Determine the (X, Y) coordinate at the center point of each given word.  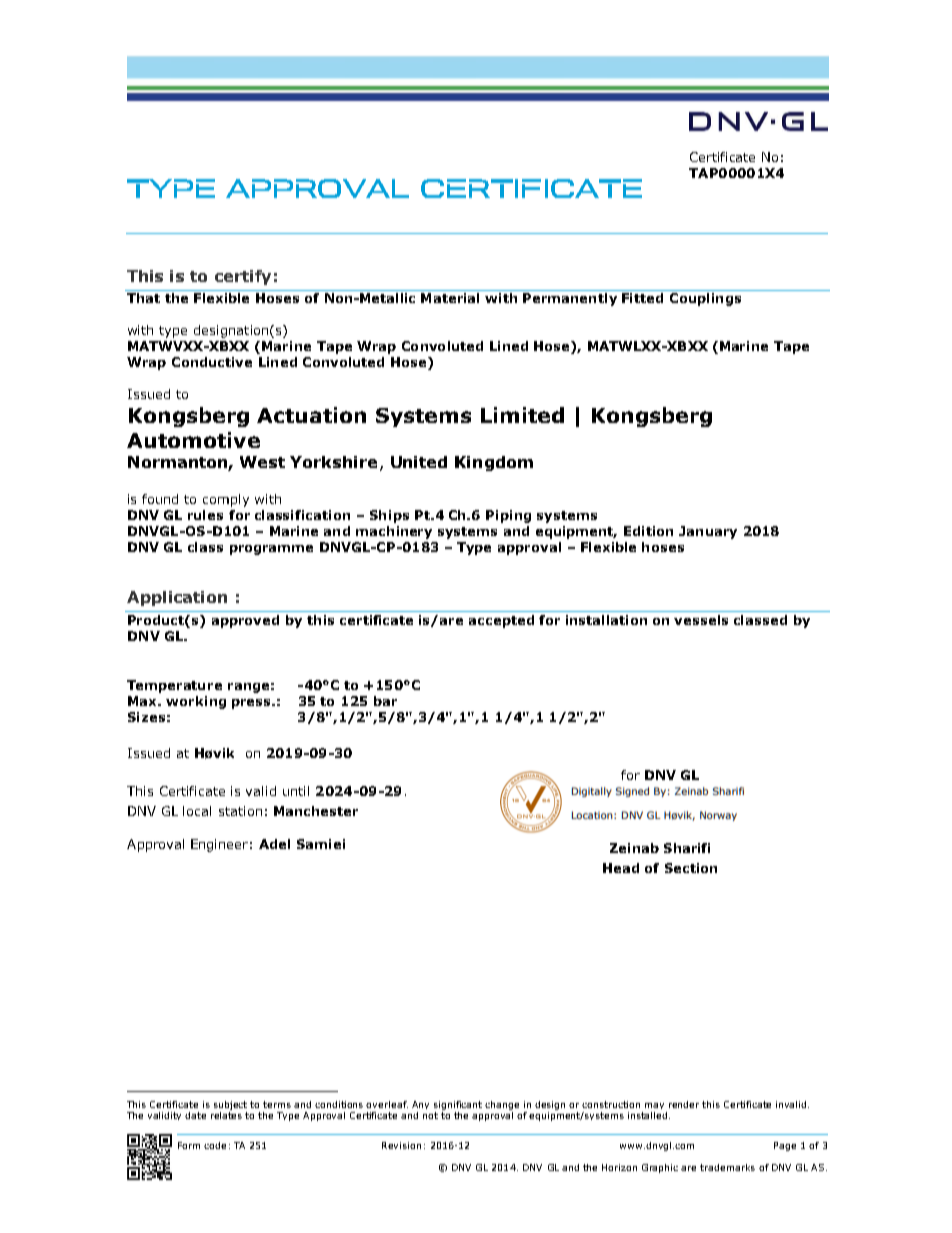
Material (450, 298)
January (708, 532)
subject (230, 1105)
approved (245, 621)
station (240, 811)
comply (226, 500)
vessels (701, 620)
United (419, 462)
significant (458, 1105)
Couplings (705, 299)
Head (621, 868)
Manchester (316, 811)
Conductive (212, 362)
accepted (501, 621)
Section (691, 868)
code (215, 1145)
